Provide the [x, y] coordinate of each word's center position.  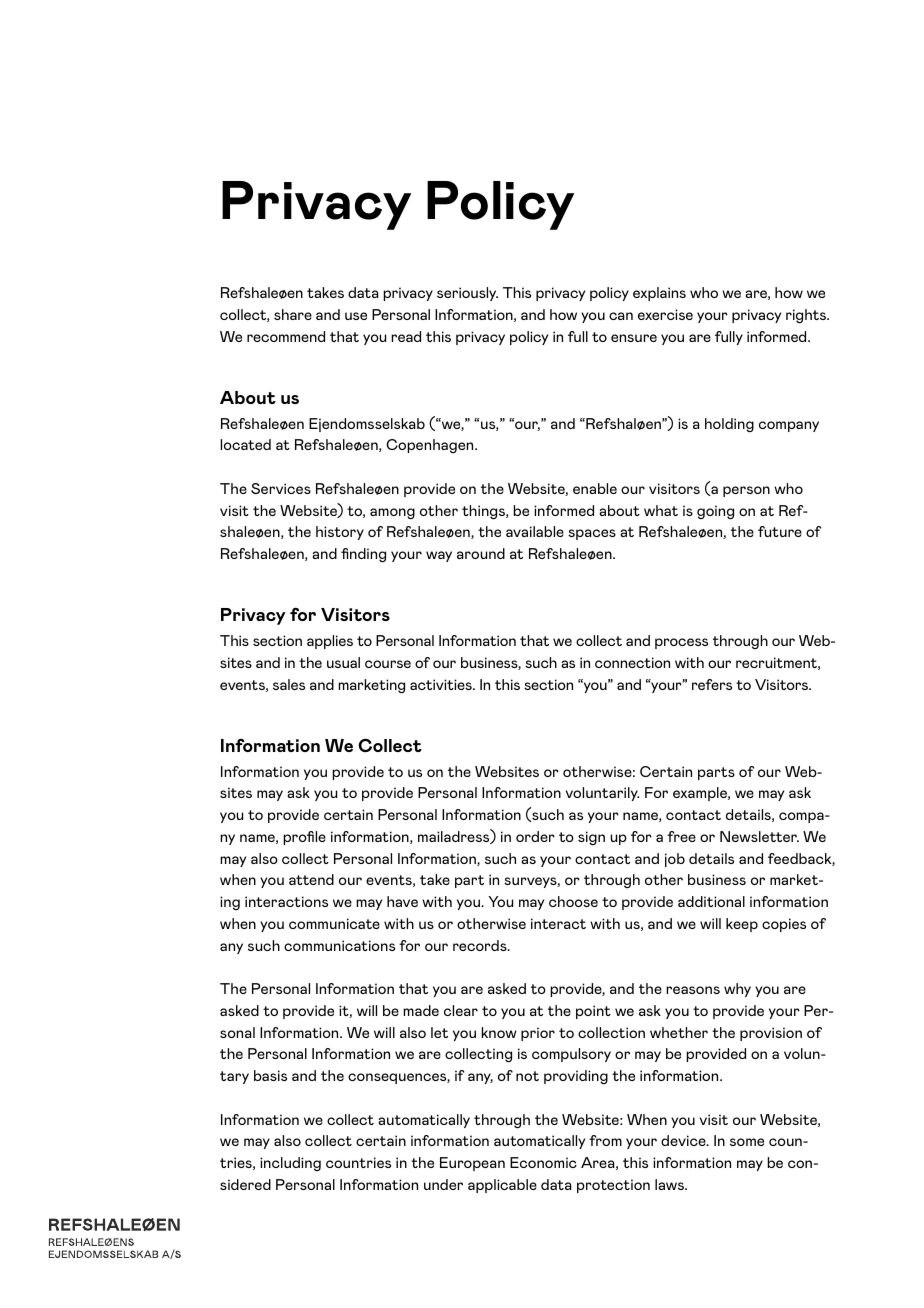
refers [712, 684]
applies [330, 642]
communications [339, 945]
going [715, 512]
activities [442, 684]
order [535, 836]
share [293, 314]
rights [807, 316]
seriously [467, 294]
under [443, 1184]
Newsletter [759, 836]
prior [538, 1034]
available [535, 531]
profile [304, 838]
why [737, 990]
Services [281, 488]
